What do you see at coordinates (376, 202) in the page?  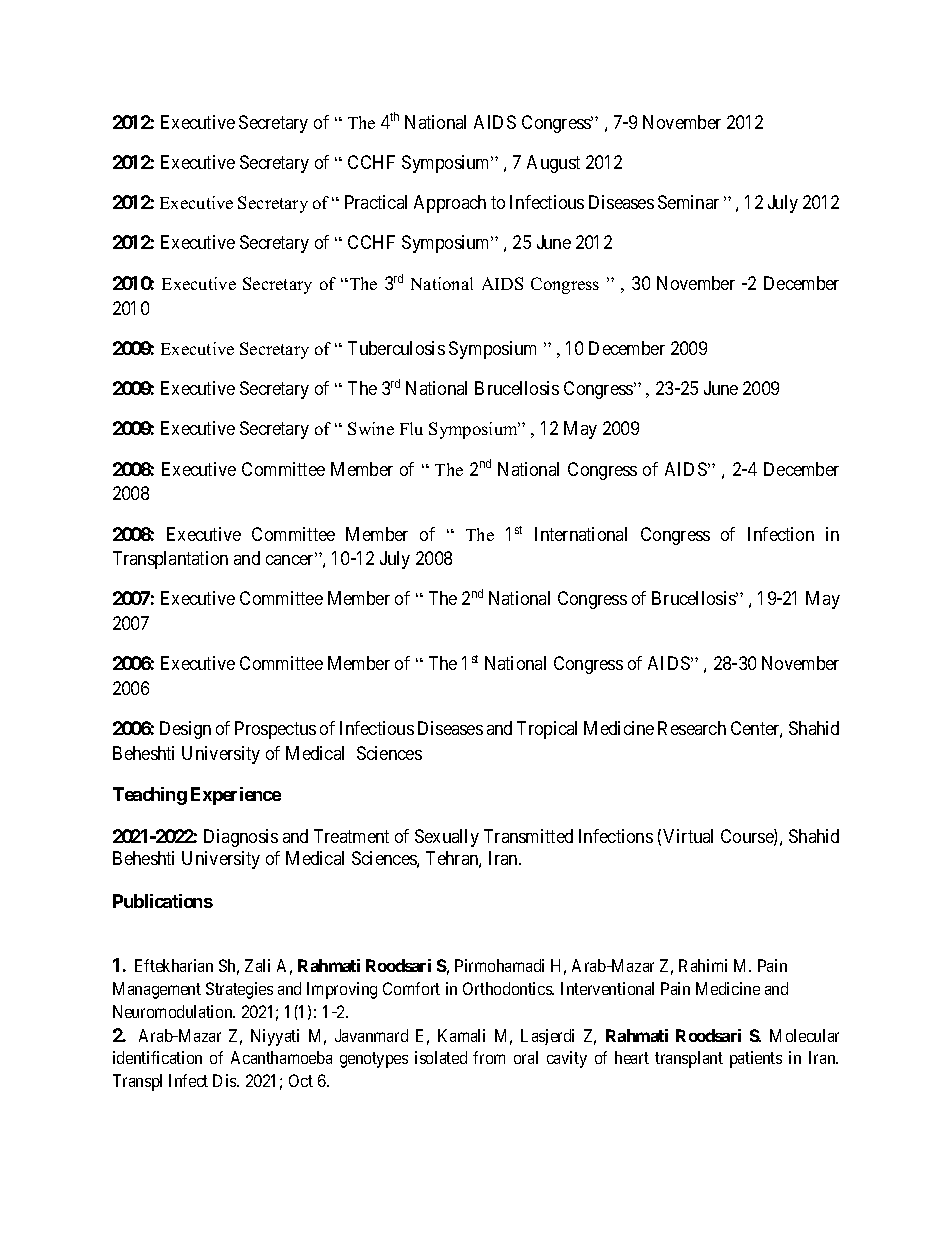 I see `Practical` at bounding box center [376, 202].
